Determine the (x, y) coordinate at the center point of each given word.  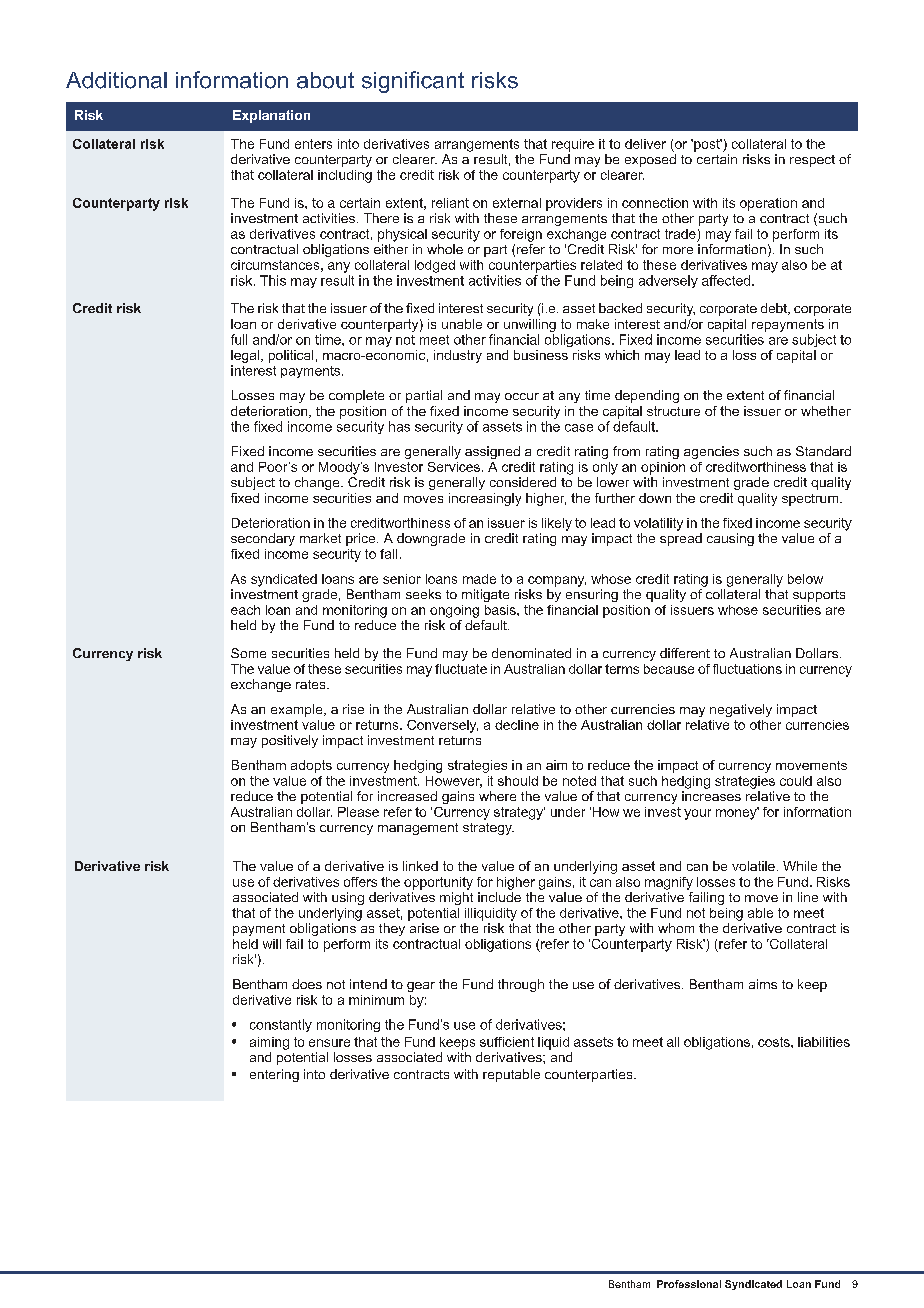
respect (812, 161)
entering (274, 1075)
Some (248, 653)
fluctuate (461, 669)
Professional (689, 1284)
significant (413, 82)
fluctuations (747, 669)
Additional (116, 80)
